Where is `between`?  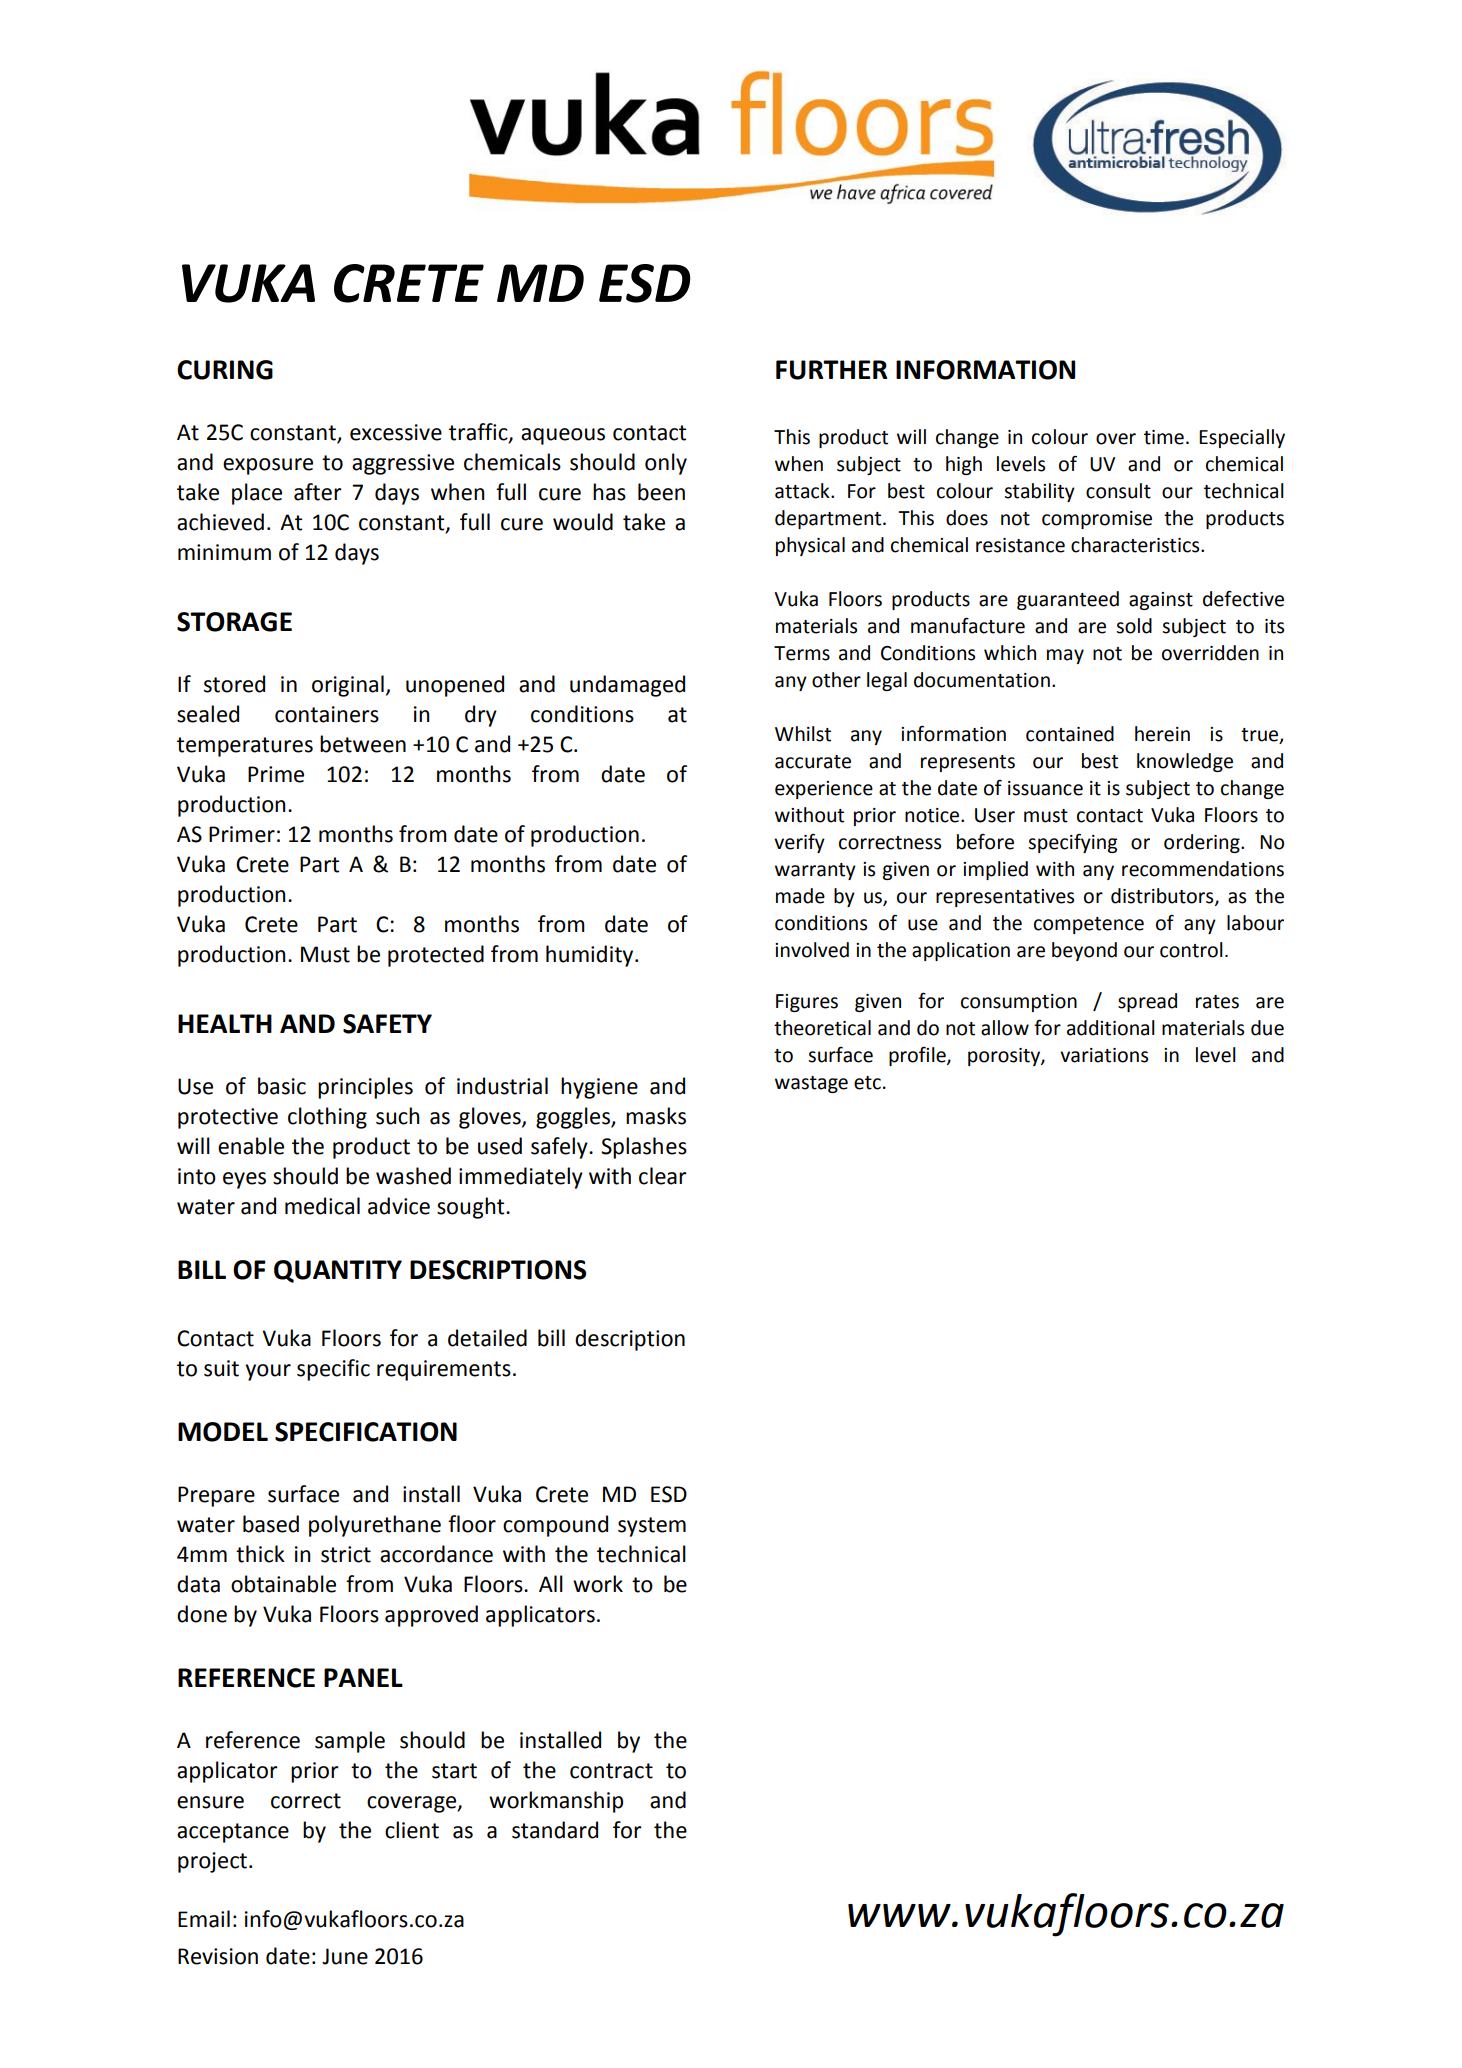 between is located at coordinates (363, 744).
